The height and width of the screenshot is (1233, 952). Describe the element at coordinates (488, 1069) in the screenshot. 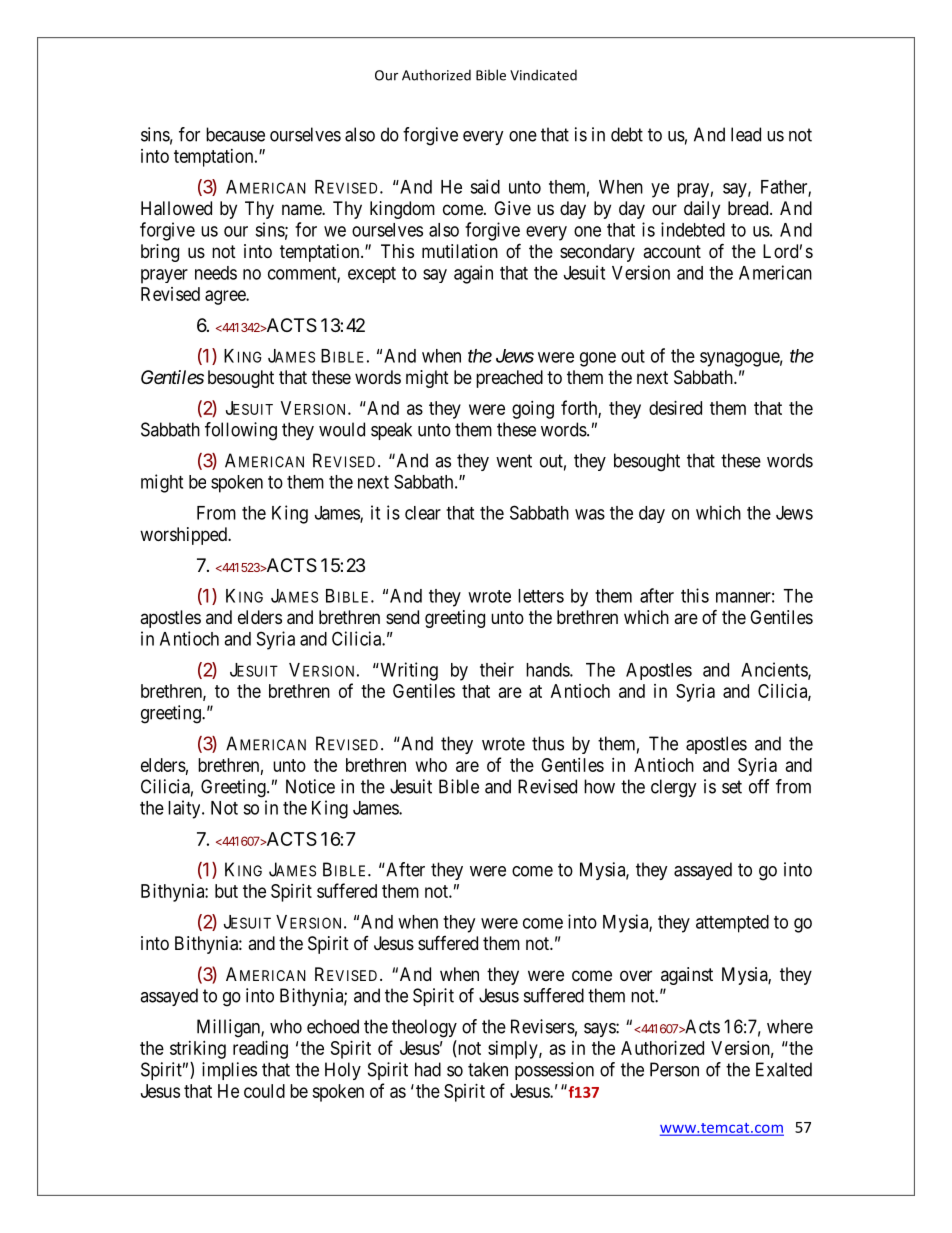

I see `taken` at that location.
